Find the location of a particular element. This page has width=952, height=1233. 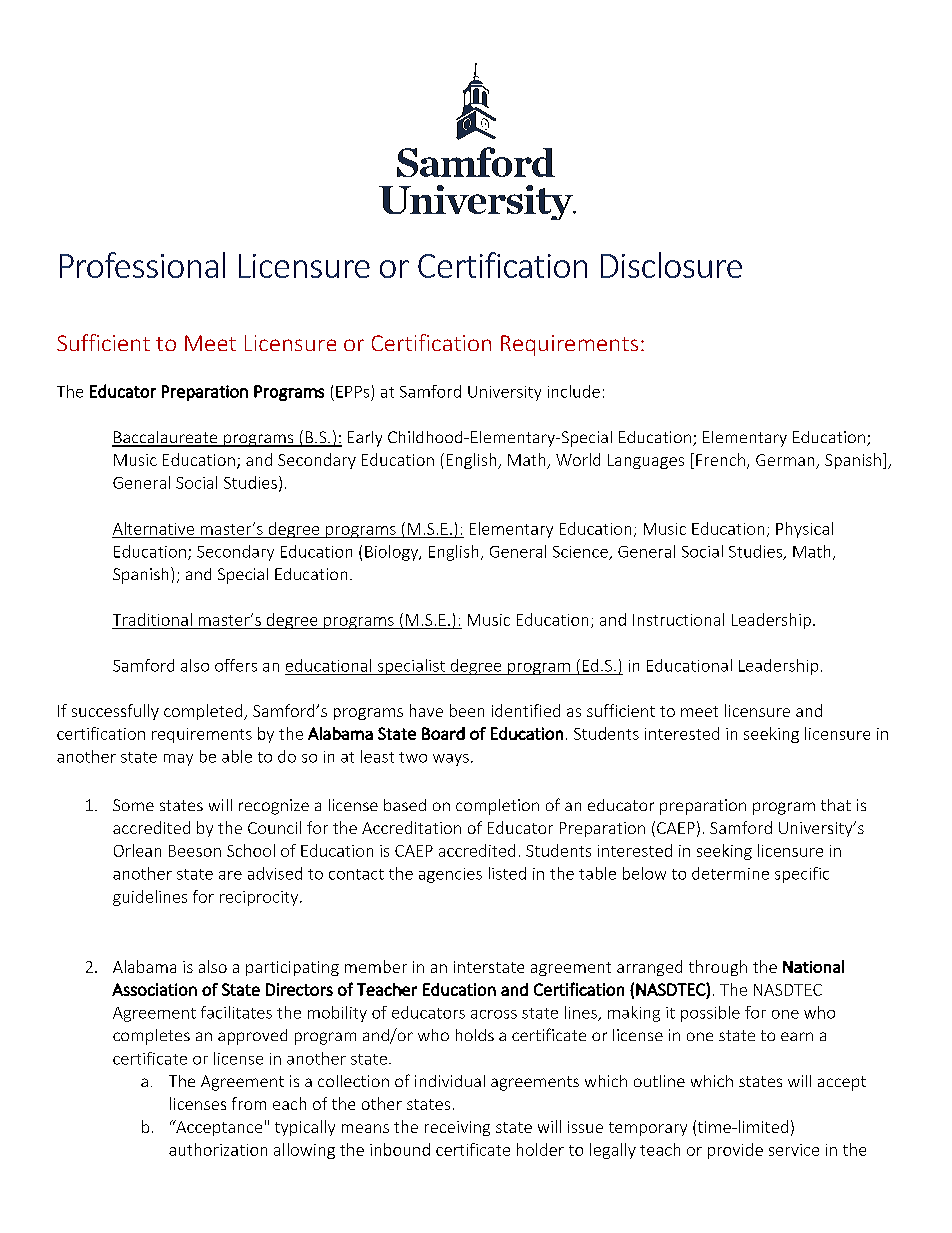

receiving is located at coordinates (457, 1128).
